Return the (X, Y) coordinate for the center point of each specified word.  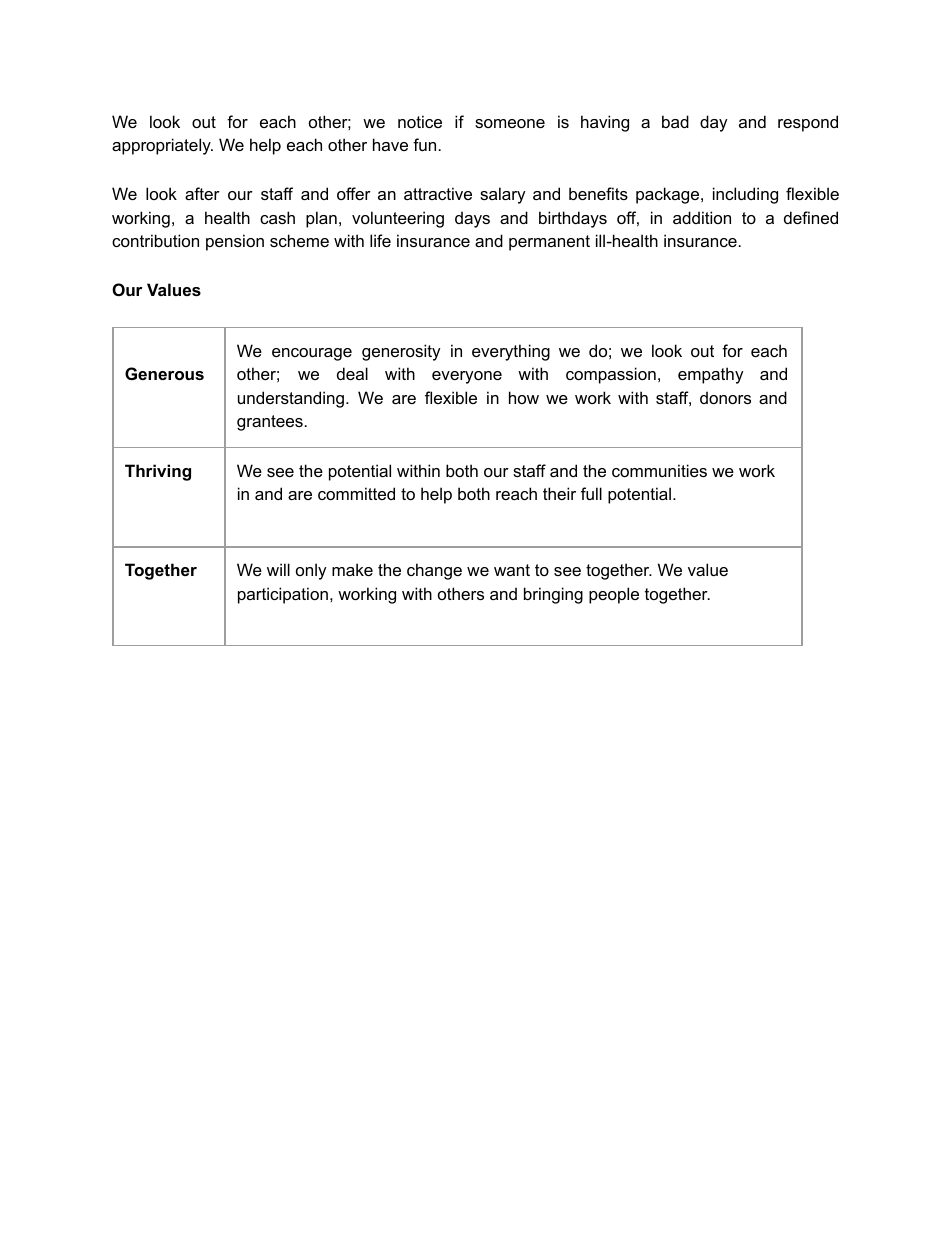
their (559, 493)
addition (702, 217)
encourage (312, 354)
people (614, 595)
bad (675, 121)
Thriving (158, 472)
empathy (711, 375)
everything (511, 352)
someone (510, 123)
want (512, 570)
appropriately (162, 146)
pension (235, 242)
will (278, 569)
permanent (549, 243)
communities (659, 470)
